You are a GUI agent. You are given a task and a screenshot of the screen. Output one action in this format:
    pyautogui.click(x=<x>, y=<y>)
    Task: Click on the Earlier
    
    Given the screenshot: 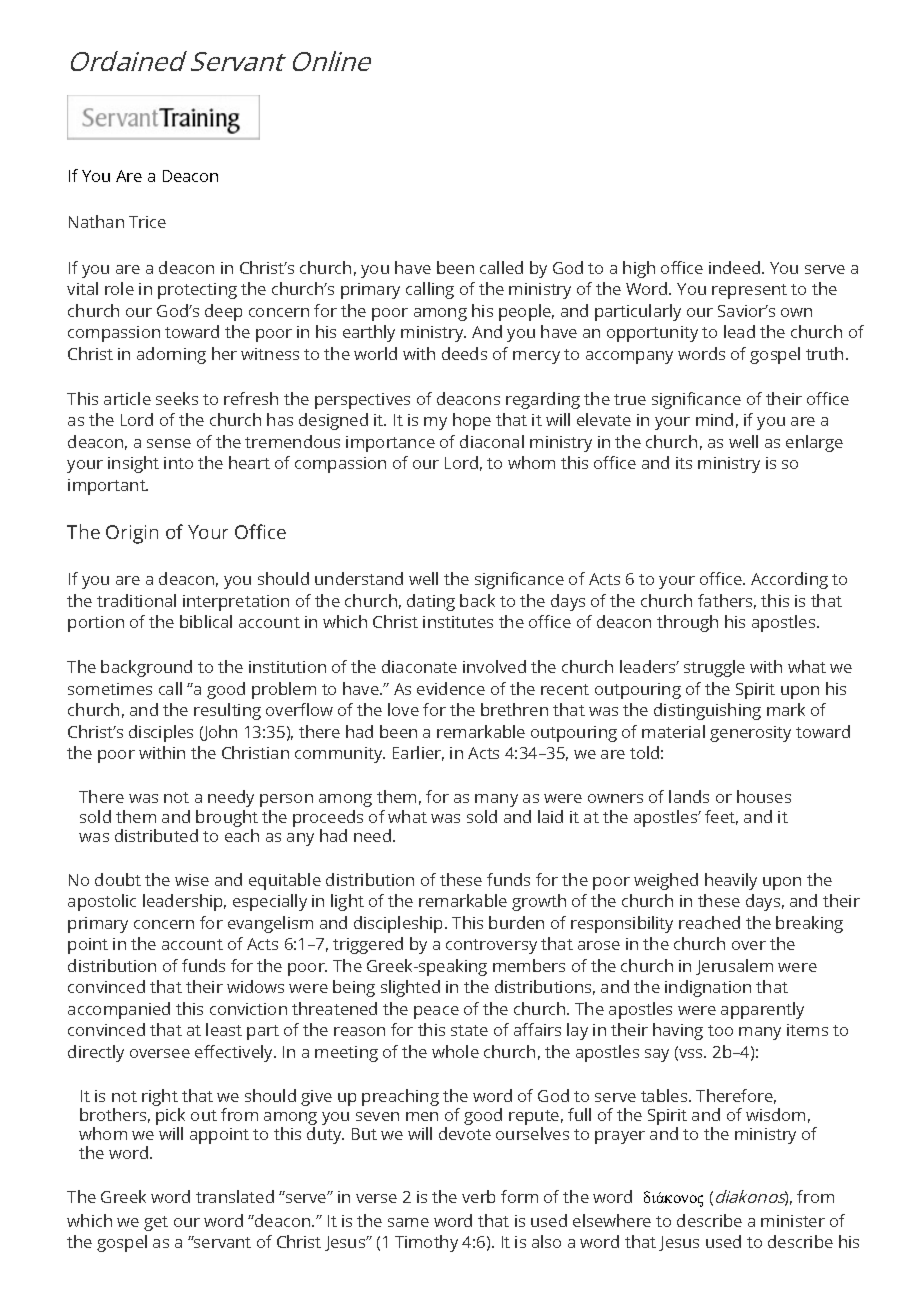 What is the action you would take?
    pyautogui.click(x=418, y=753)
